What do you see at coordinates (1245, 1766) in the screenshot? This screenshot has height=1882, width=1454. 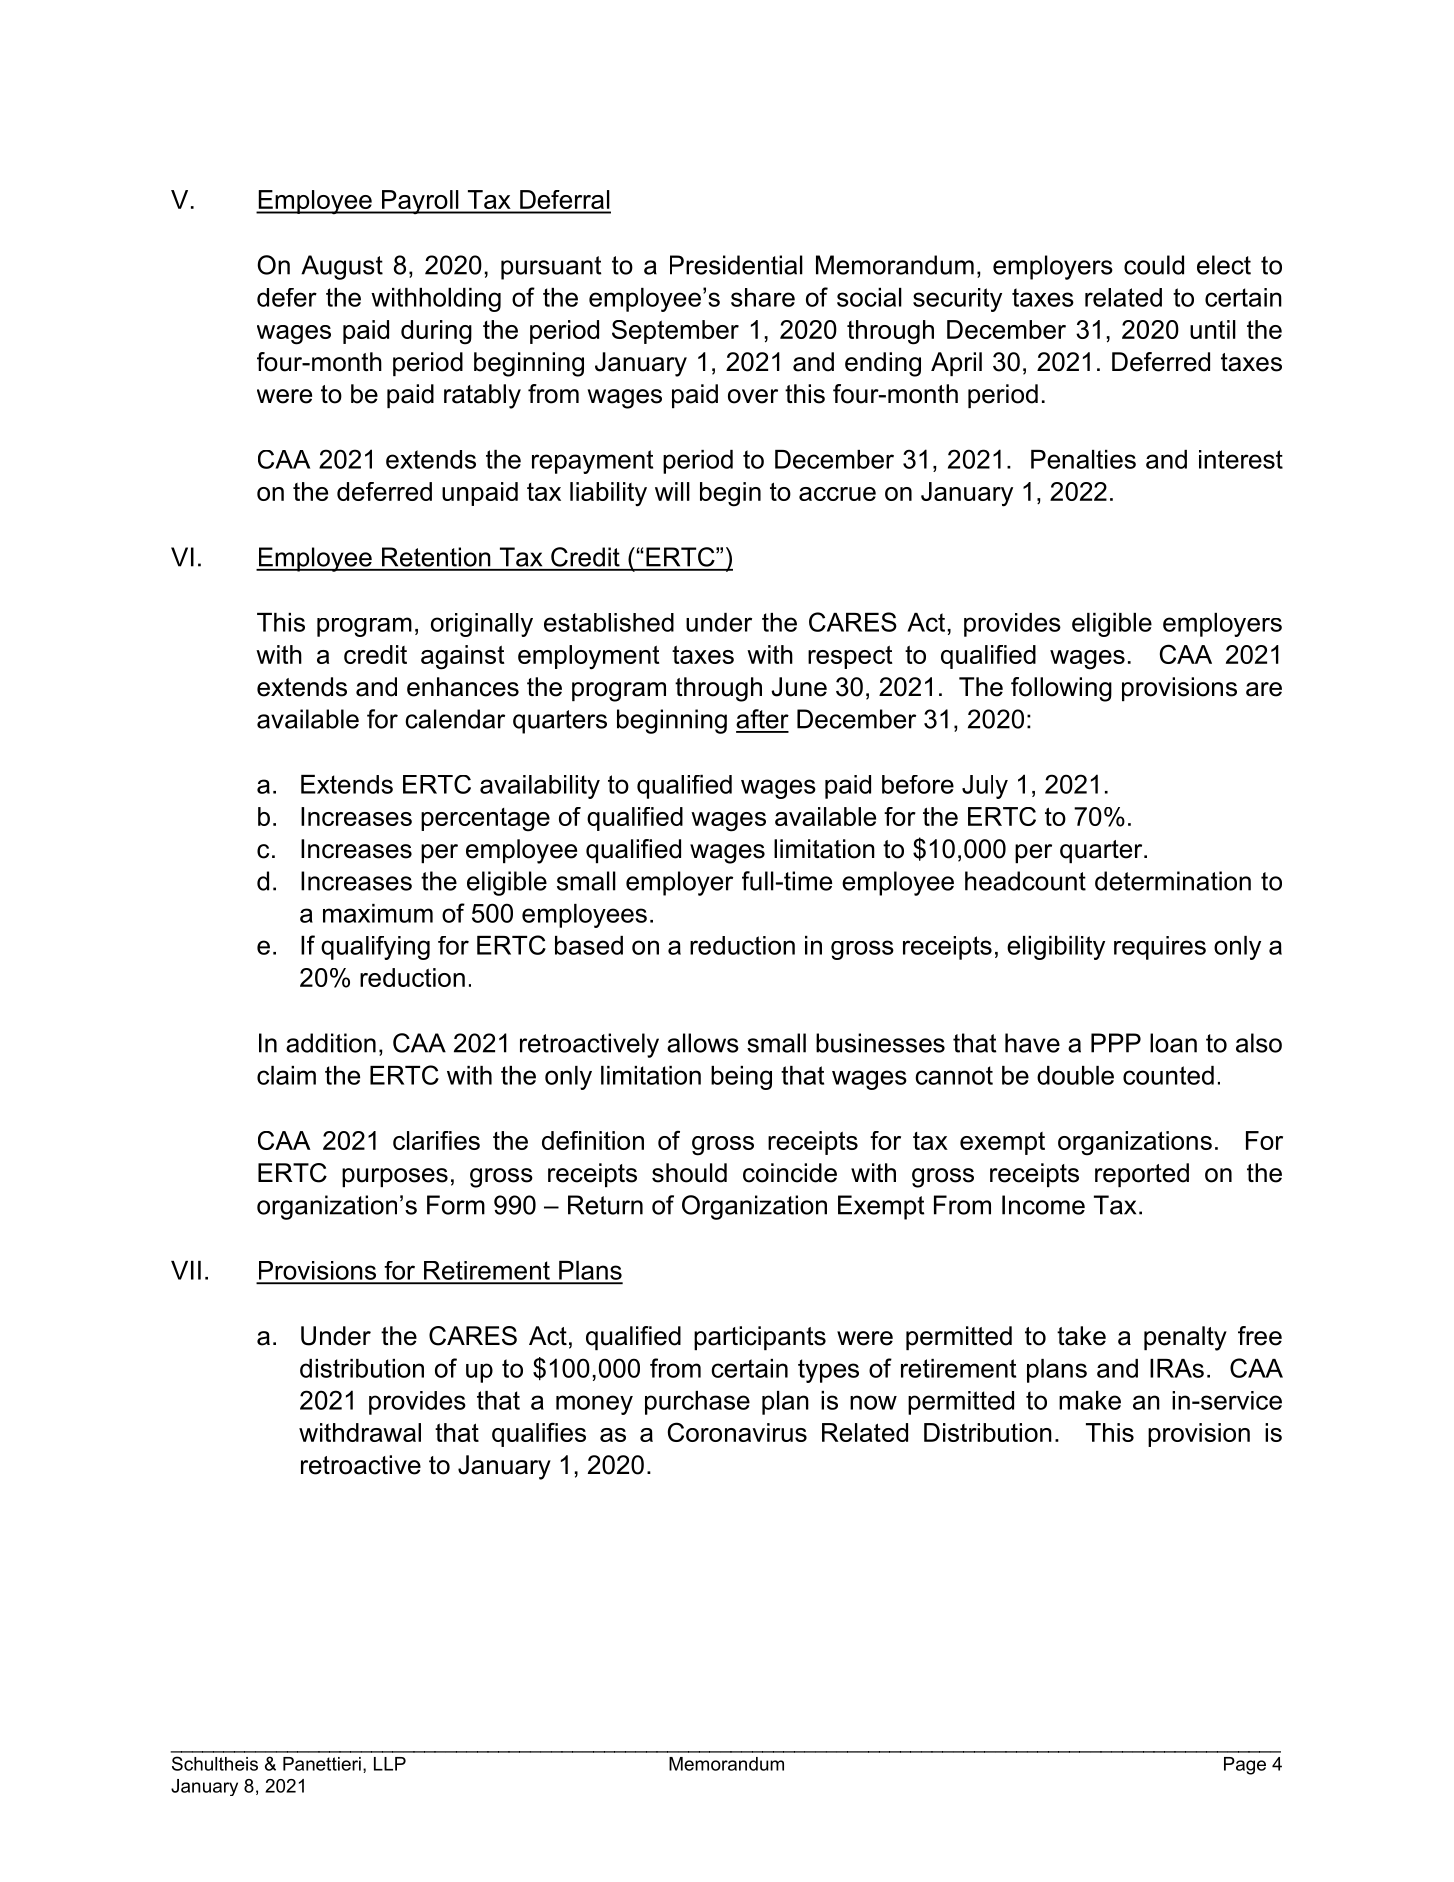 I see `Page` at bounding box center [1245, 1766].
